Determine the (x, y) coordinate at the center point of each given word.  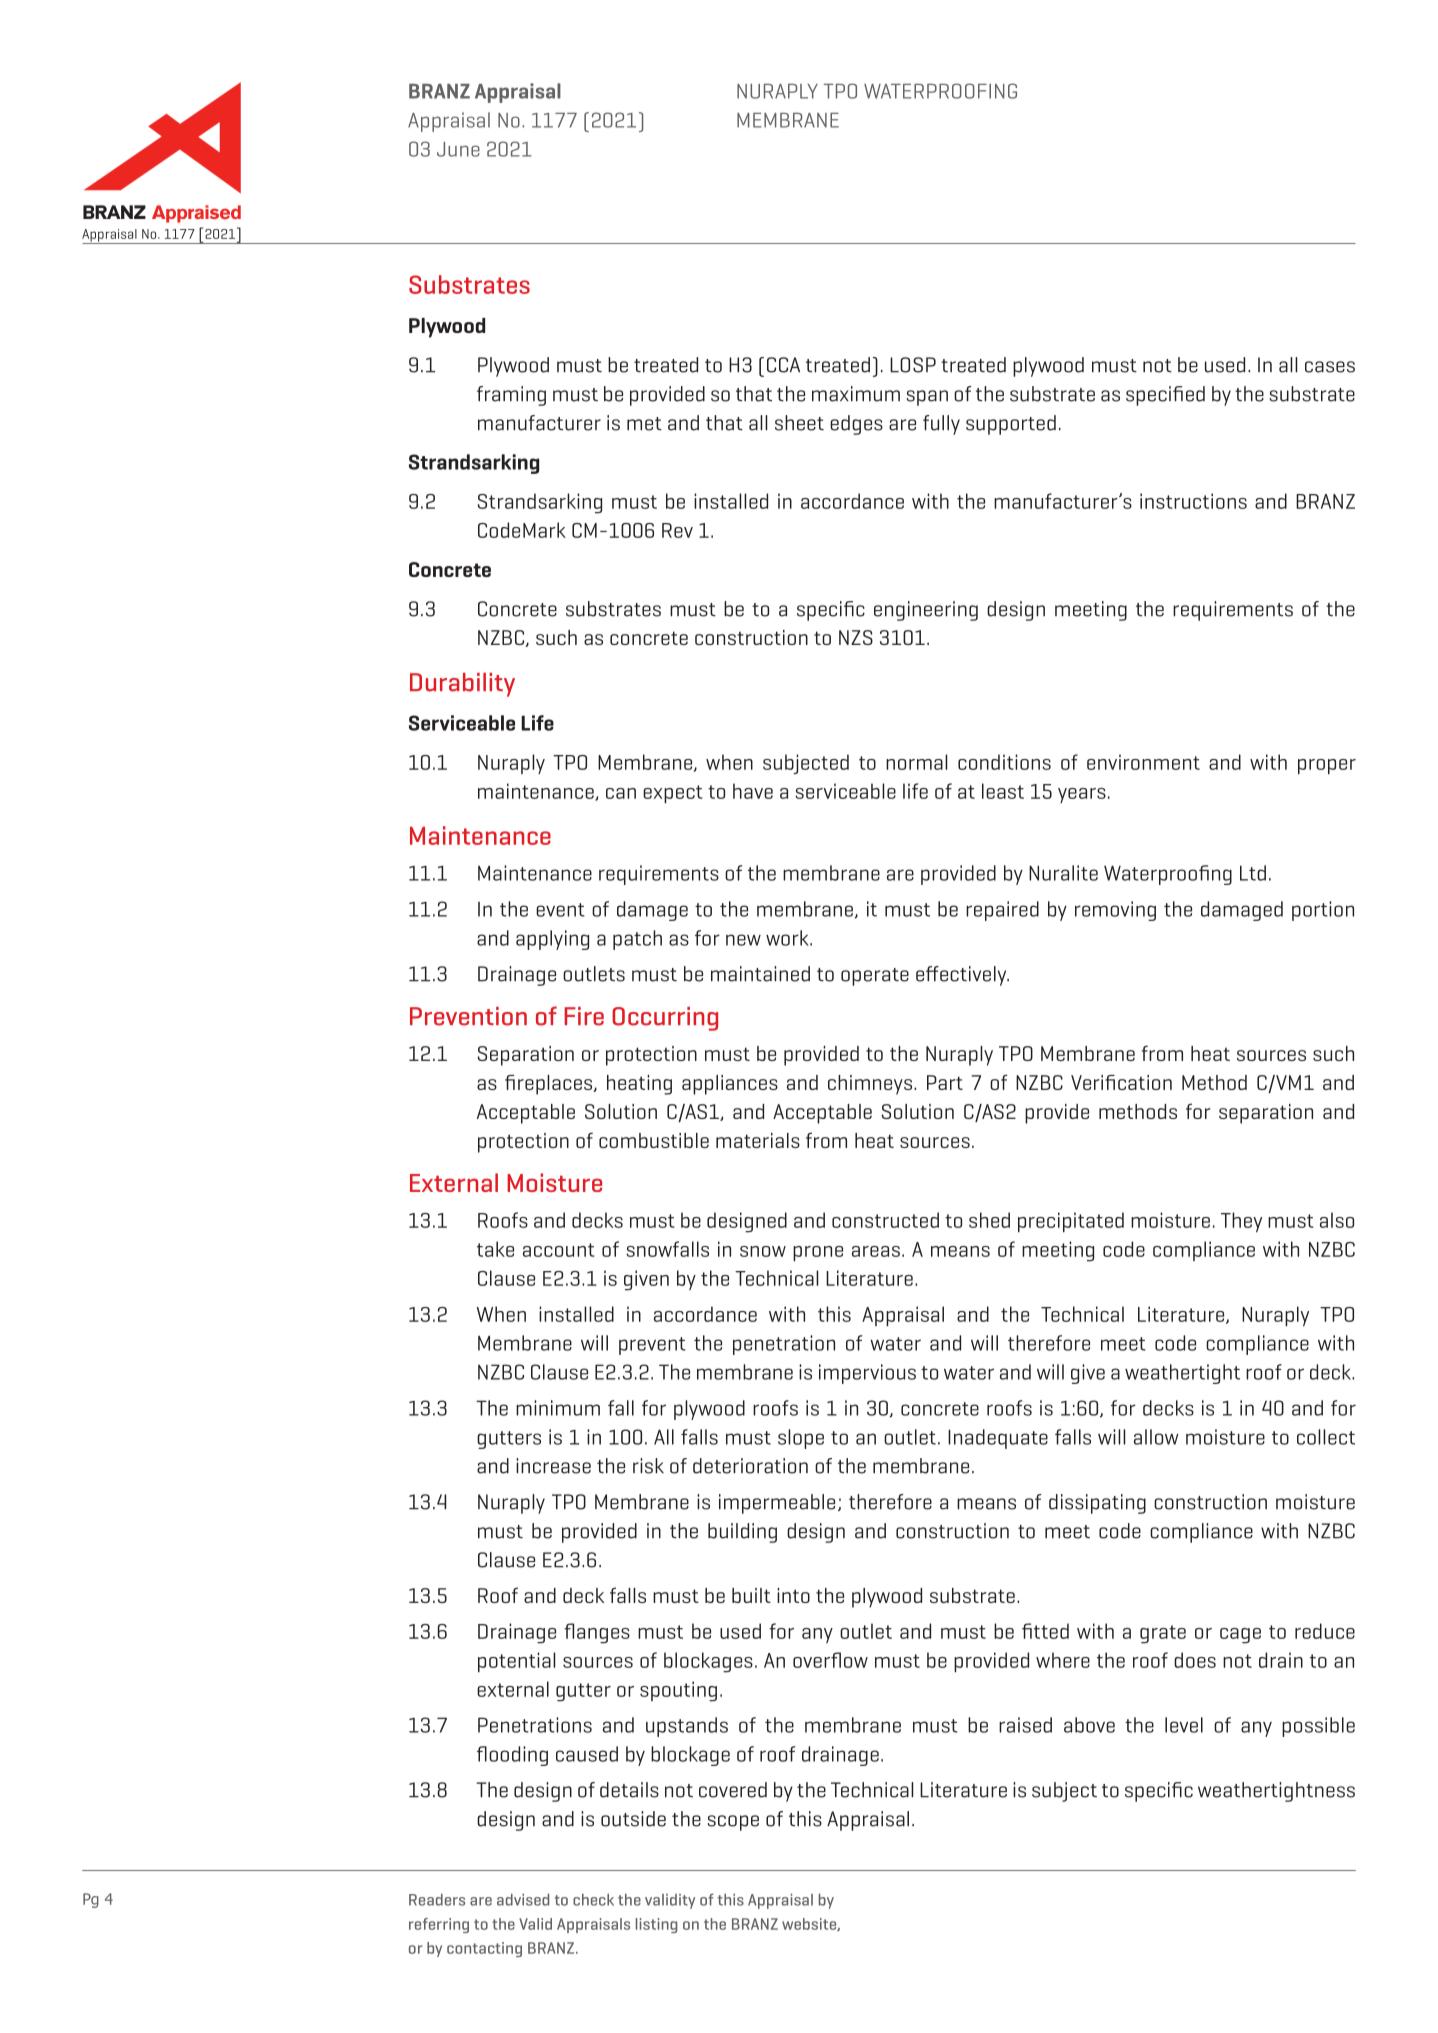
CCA (783, 365)
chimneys (870, 1085)
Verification (1121, 1082)
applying (552, 940)
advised (523, 1899)
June (458, 149)
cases (1330, 367)
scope (733, 1823)
